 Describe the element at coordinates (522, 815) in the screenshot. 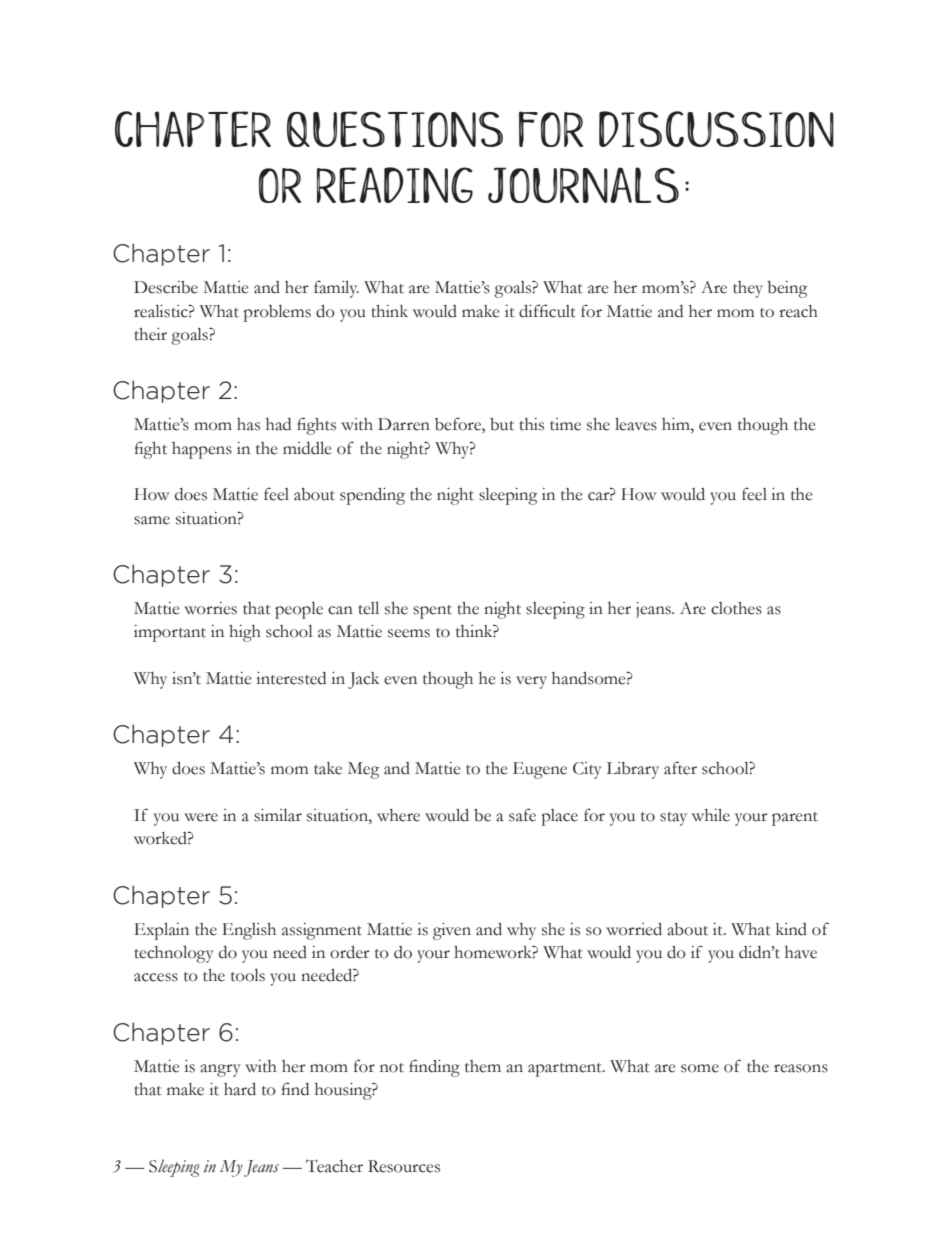

I see `safe` at that location.
